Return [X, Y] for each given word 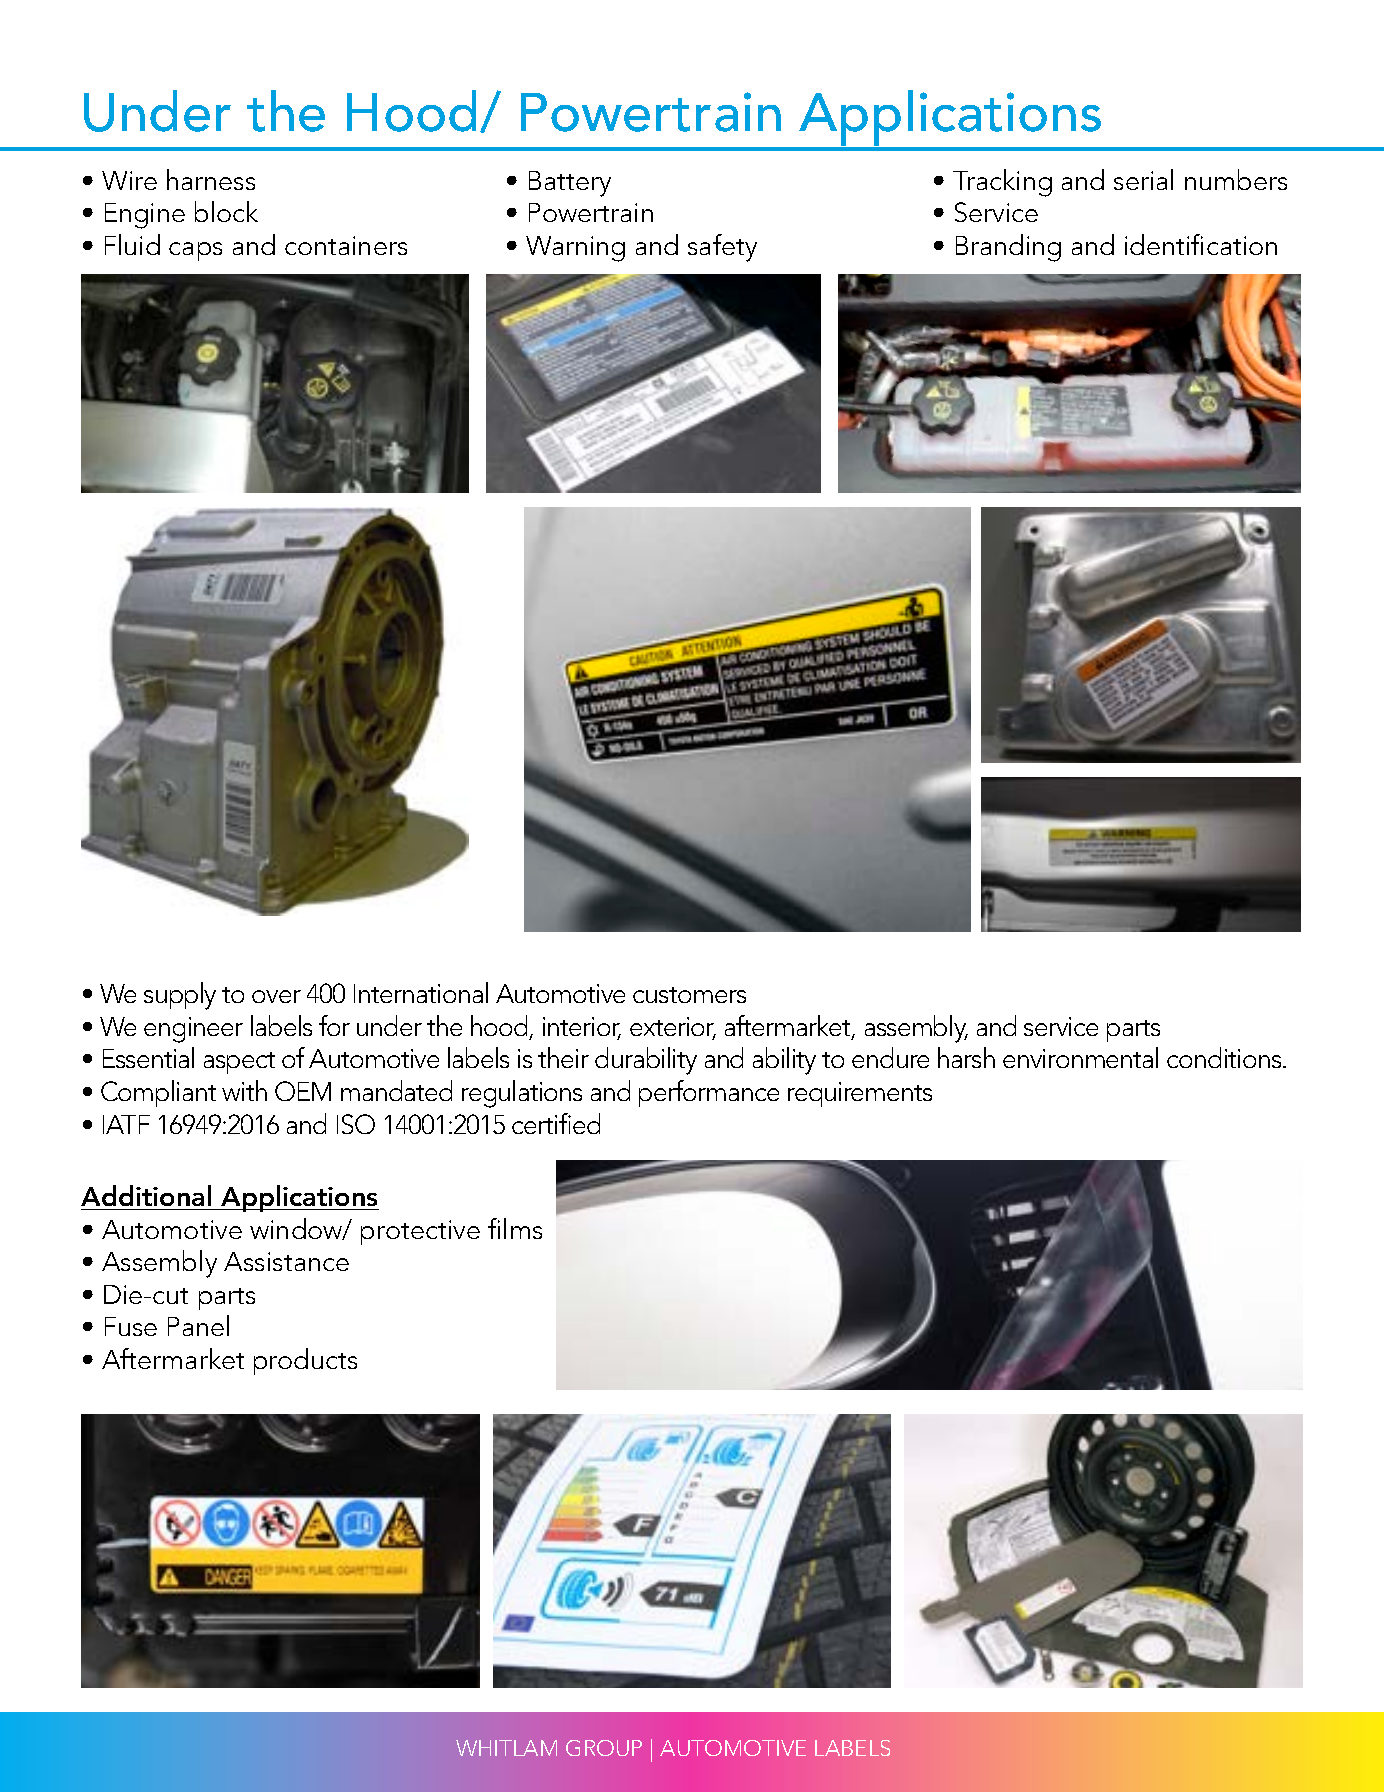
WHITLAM [506, 1748]
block [226, 211]
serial [1143, 179]
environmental [1080, 1057]
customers [689, 995]
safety [722, 248]
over [276, 996]
